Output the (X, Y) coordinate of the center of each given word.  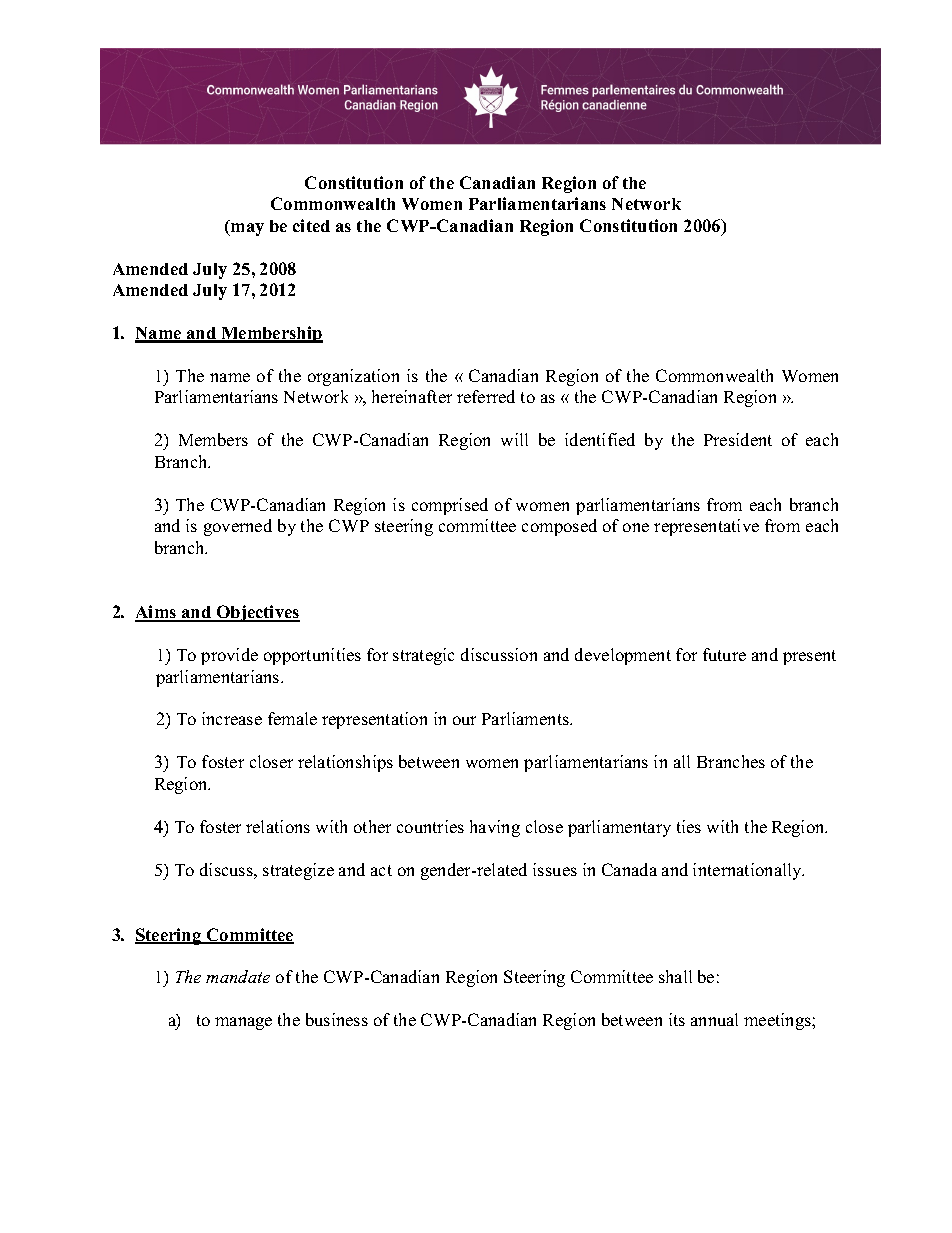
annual (714, 1019)
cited (311, 225)
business (337, 1019)
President (738, 439)
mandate (238, 976)
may (246, 229)
